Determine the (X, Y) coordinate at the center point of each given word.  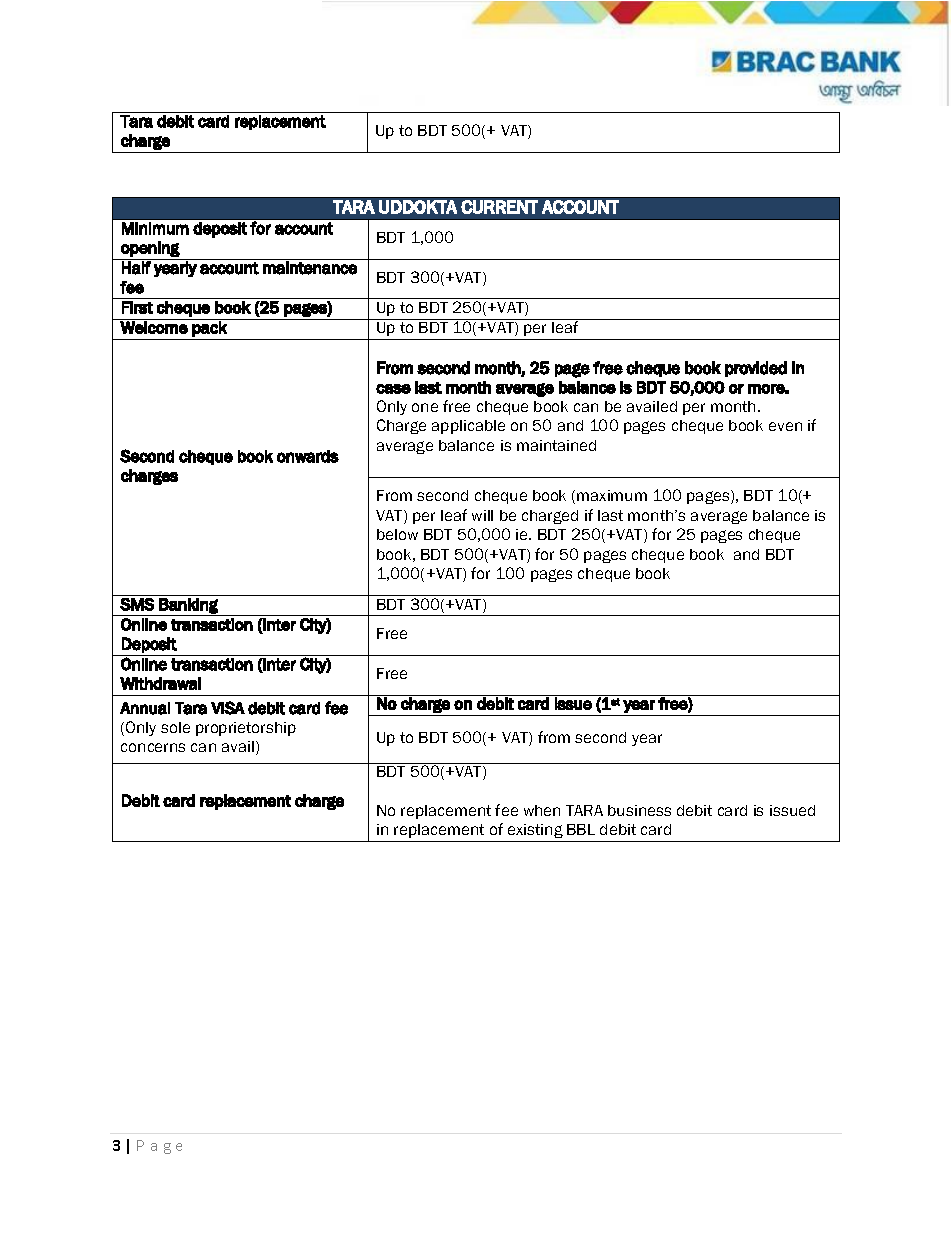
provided (756, 369)
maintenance (310, 268)
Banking (188, 607)
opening (150, 249)
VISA (228, 708)
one (425, 407)
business (639, 810)
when (542, 810)
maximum (612, 495)
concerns (153, 747)
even (785, 426)
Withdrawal (160, 683)
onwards (308, 456)
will (482, 515)
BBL (581, 829)
